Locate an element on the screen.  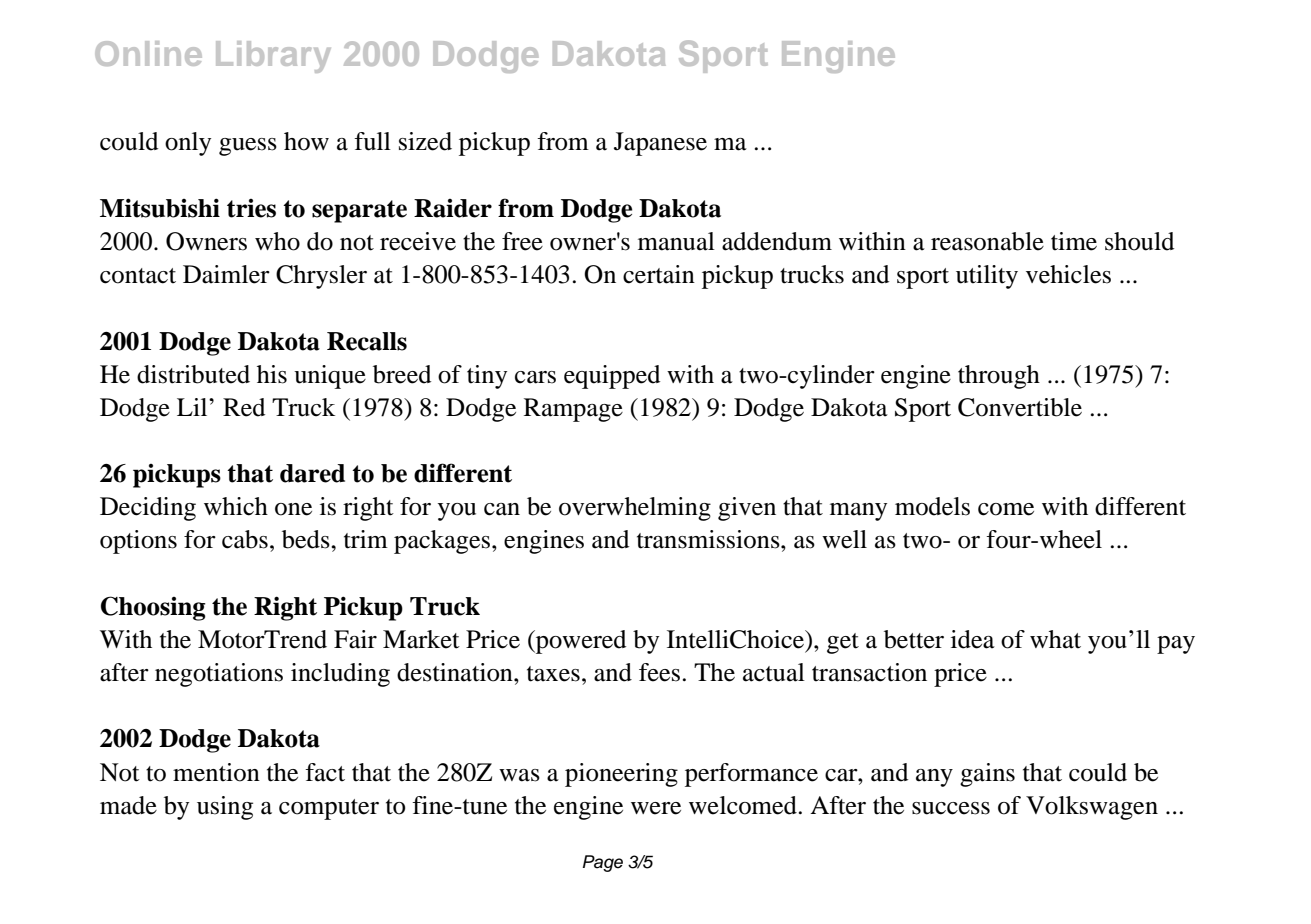
equipped is located at coordinates (612, 377).
